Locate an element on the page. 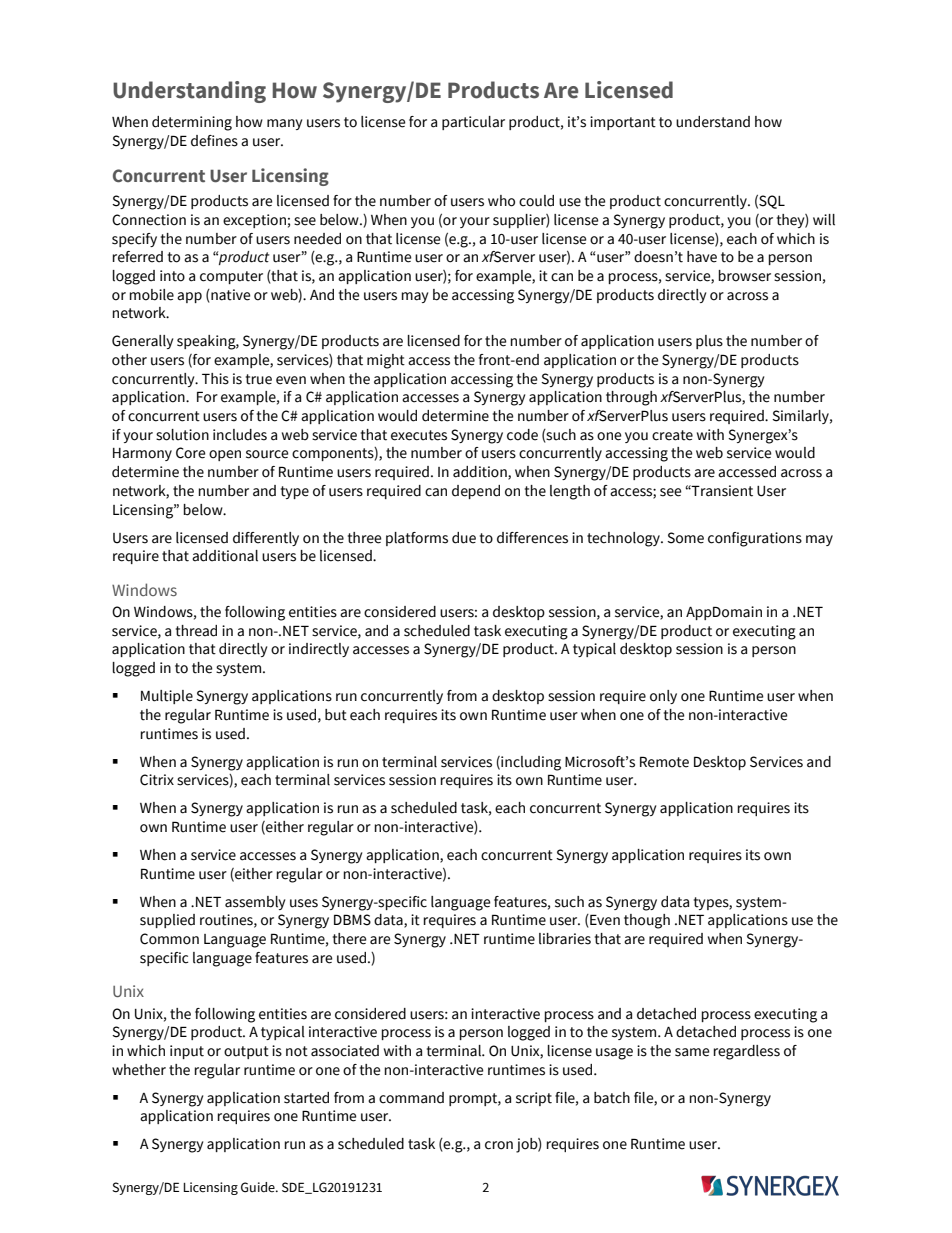 This image has height=1233, width=952. Guide is located at coordinates (259, 1187).
